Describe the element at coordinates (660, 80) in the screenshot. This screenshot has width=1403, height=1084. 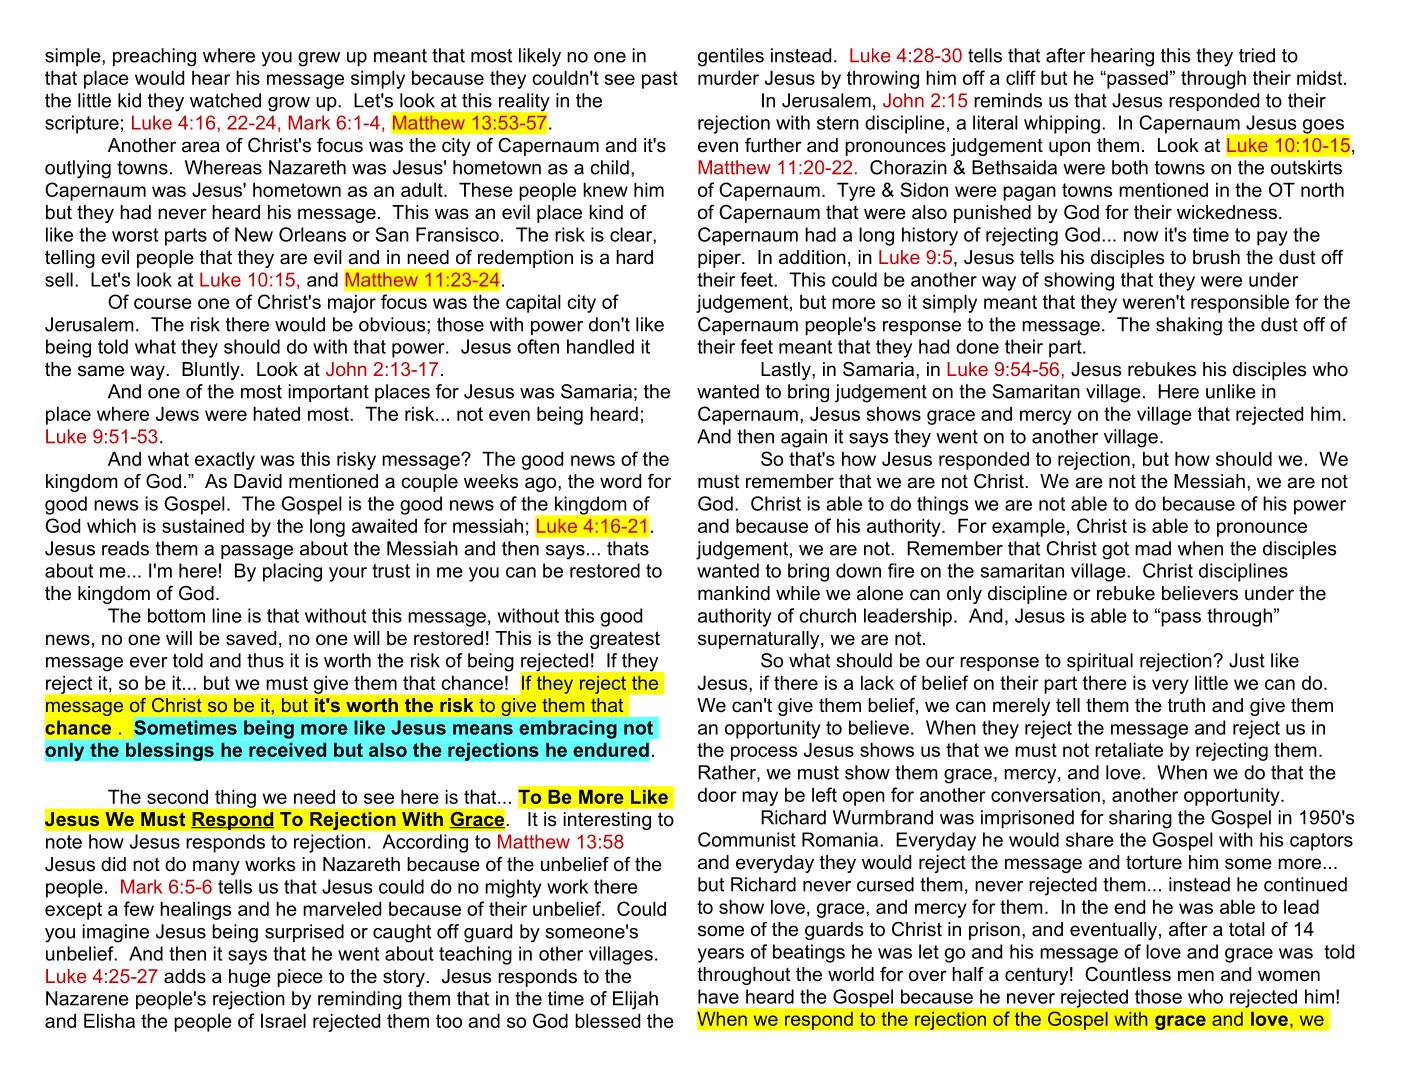
I see `past` at that location.
